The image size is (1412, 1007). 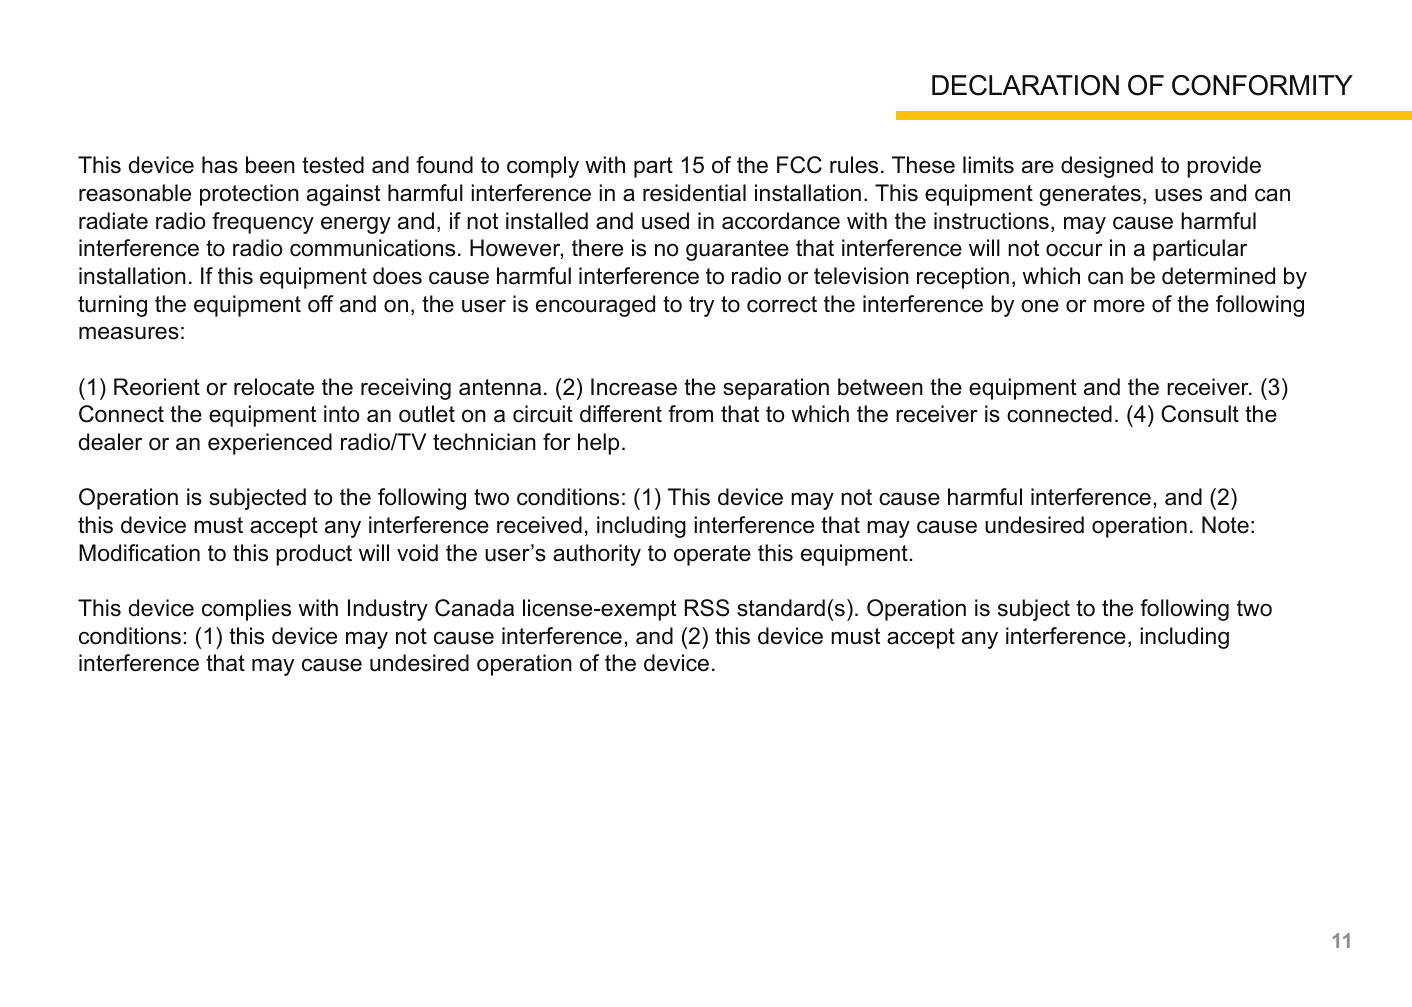 I want to click on FCC, so click(x=799, y=165).
